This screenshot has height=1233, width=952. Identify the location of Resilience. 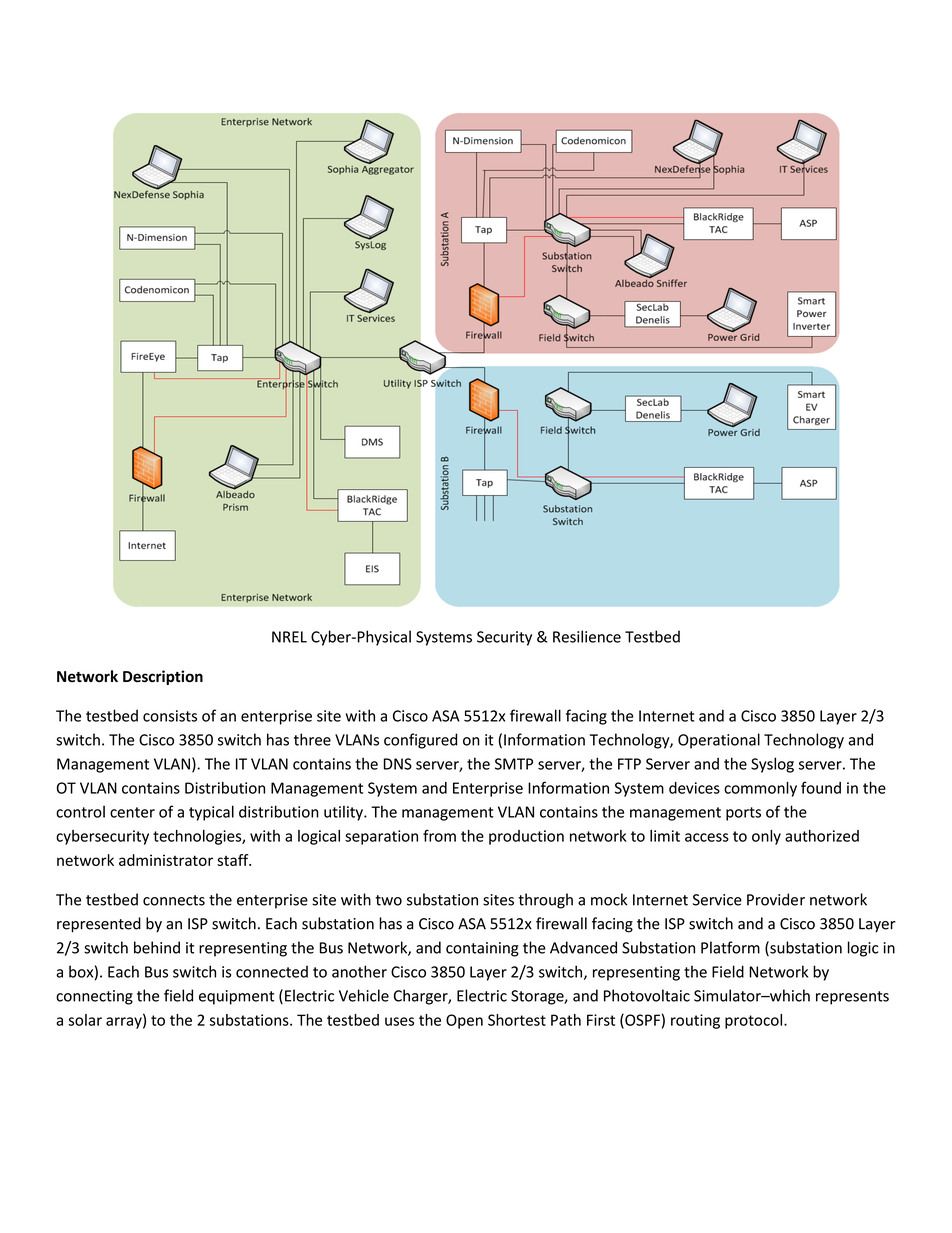
(587, 636).
